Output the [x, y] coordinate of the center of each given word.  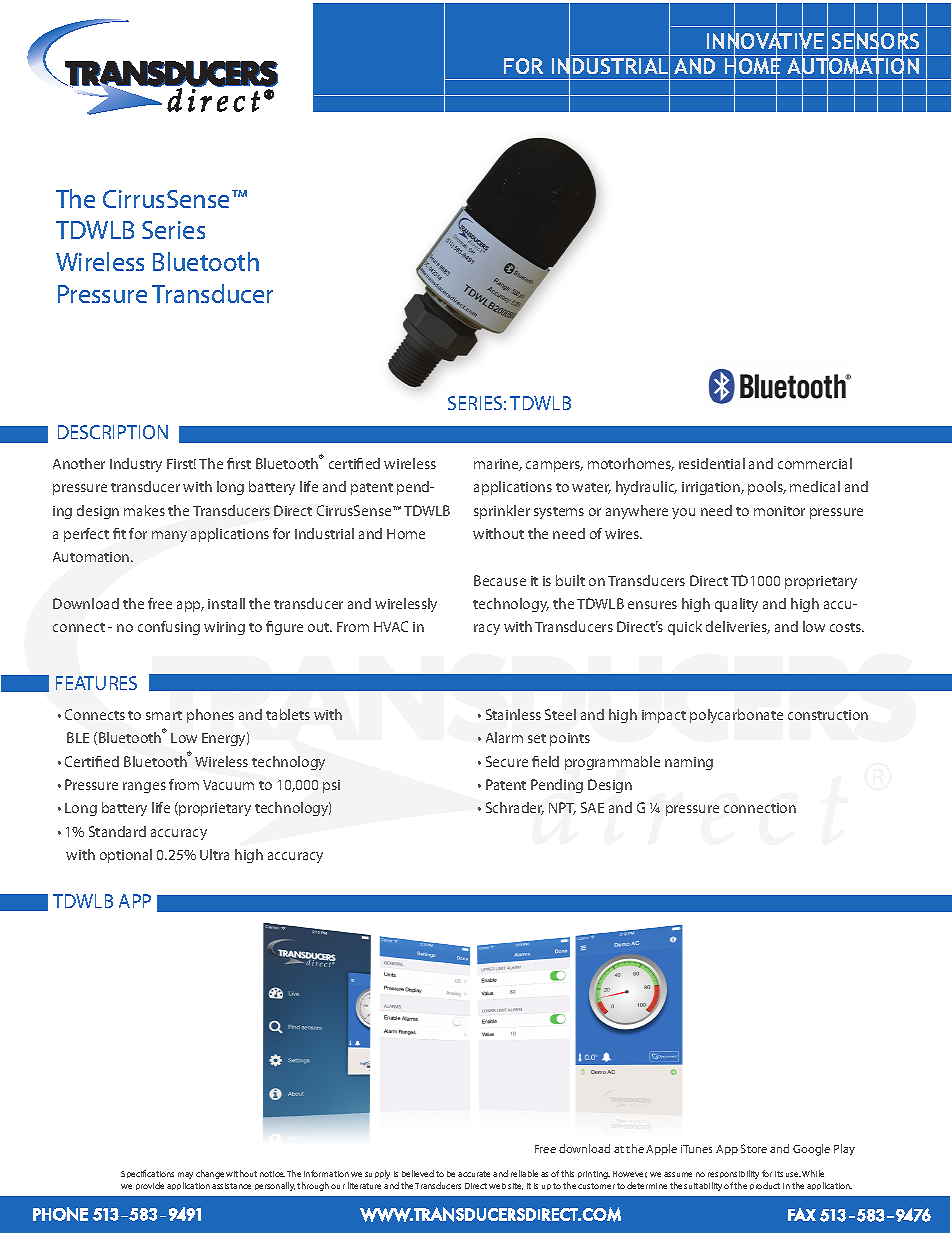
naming [689, 763]
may [185, 1175]
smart [164, 715]
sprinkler [502, 512]
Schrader [515, 808]
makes [144, 510]
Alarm [504, 737]
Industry [136, 465]
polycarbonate [736, 716]
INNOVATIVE [765, 41]
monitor [779, 511]
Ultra [214, 854]
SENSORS [875, 41]
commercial [815, 463]
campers [554, 466]
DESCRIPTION [113, 432]
